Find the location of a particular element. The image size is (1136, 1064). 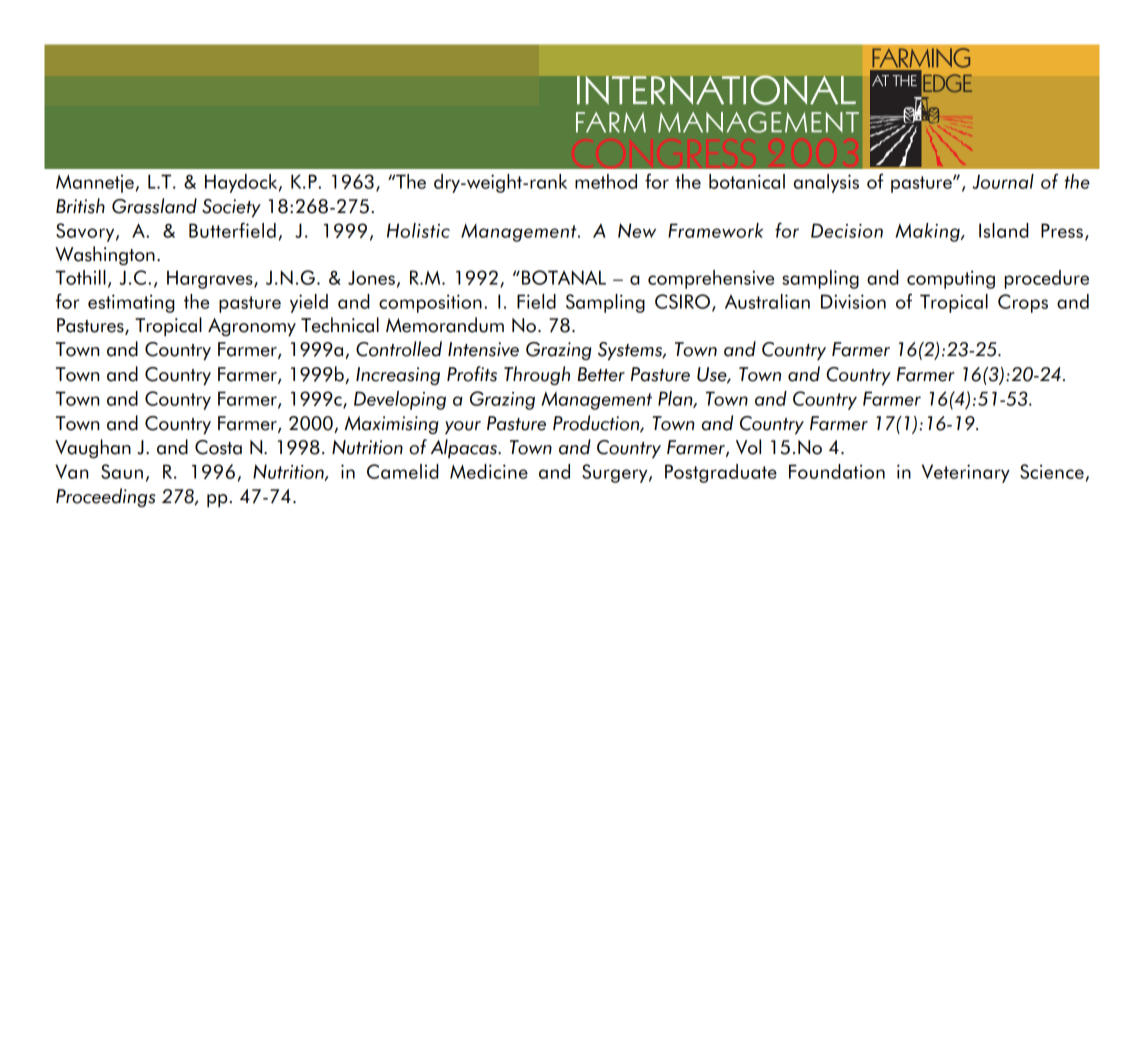

Journal is located at coordinates (1003, 181).
